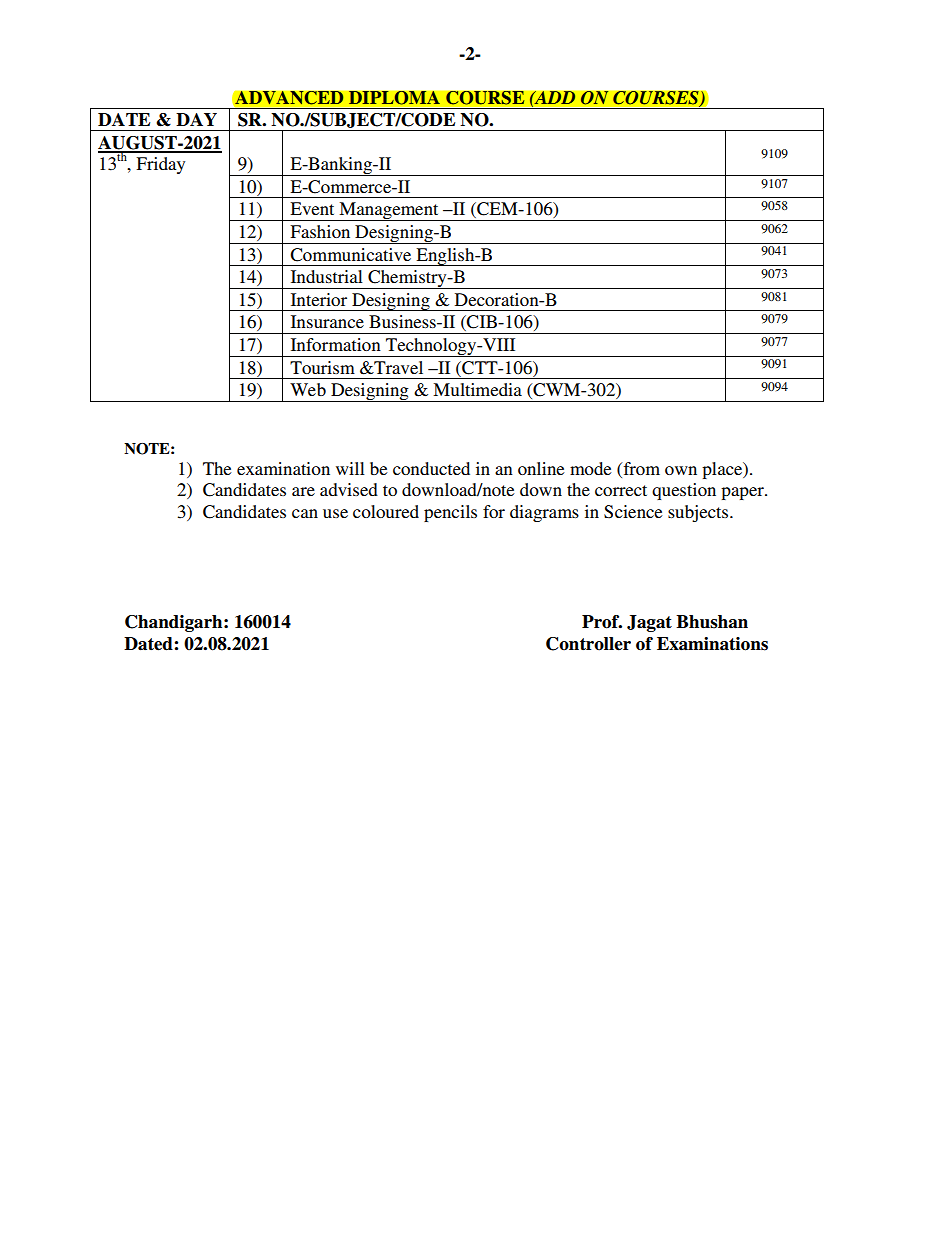 This screenshot has width=952, height=1233. I want to click on Controller, so click(588, 644).
